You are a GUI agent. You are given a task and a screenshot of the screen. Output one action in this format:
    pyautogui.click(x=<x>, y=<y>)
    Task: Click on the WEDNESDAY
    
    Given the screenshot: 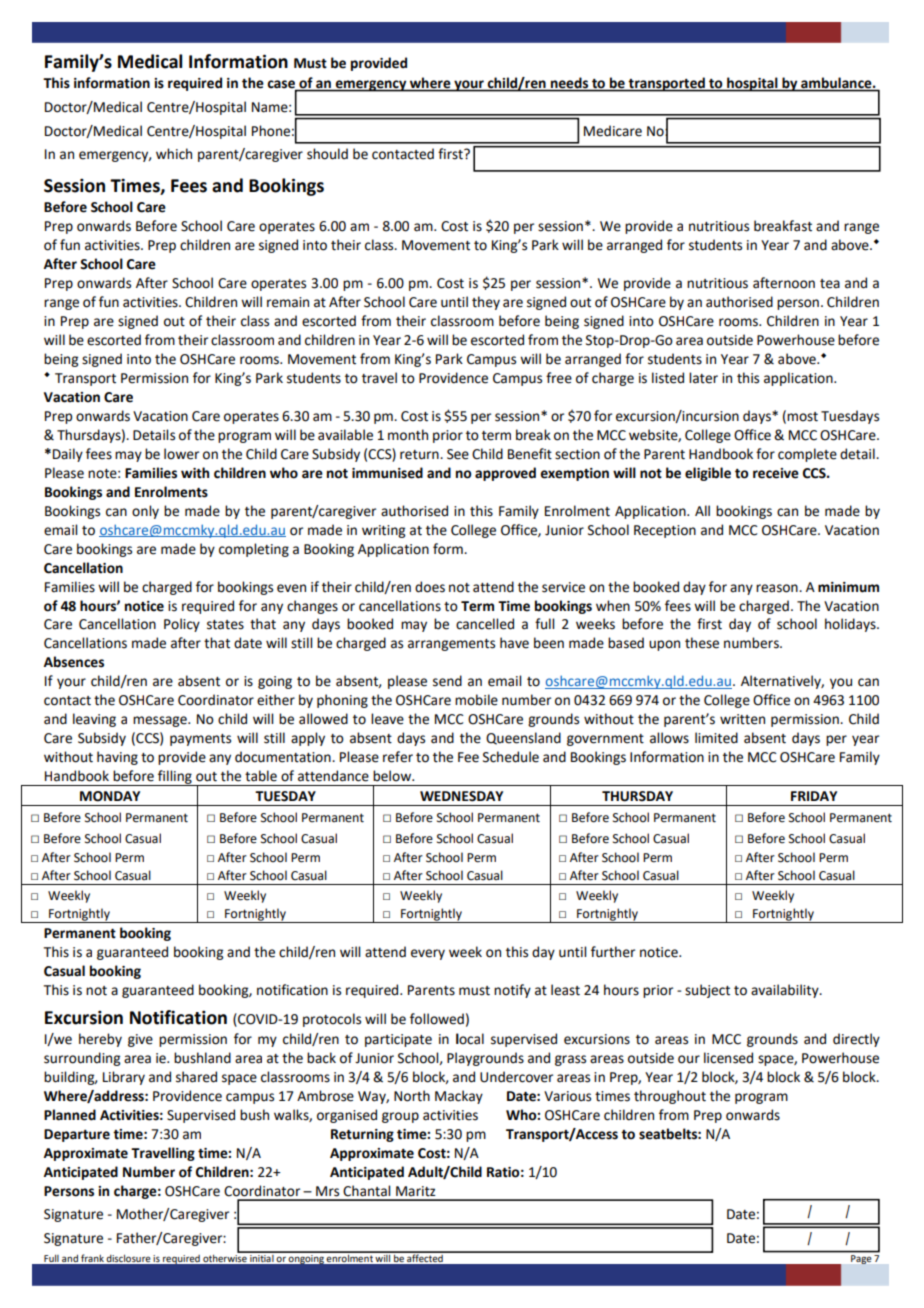 What is the action you would take?
    pyautogui.click(x=461, y=796)
